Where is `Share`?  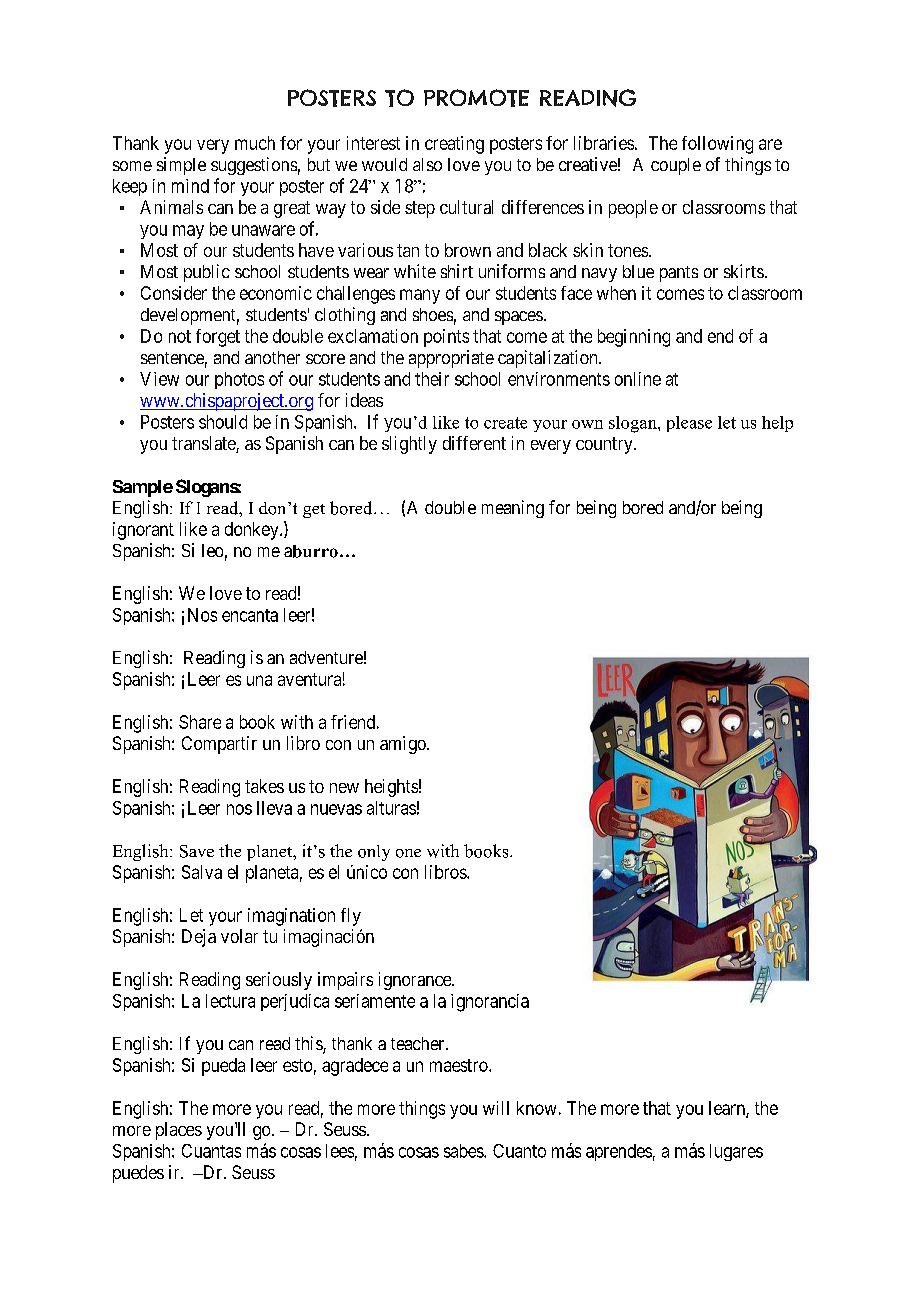
Share is located at coordinates (200, 722).
